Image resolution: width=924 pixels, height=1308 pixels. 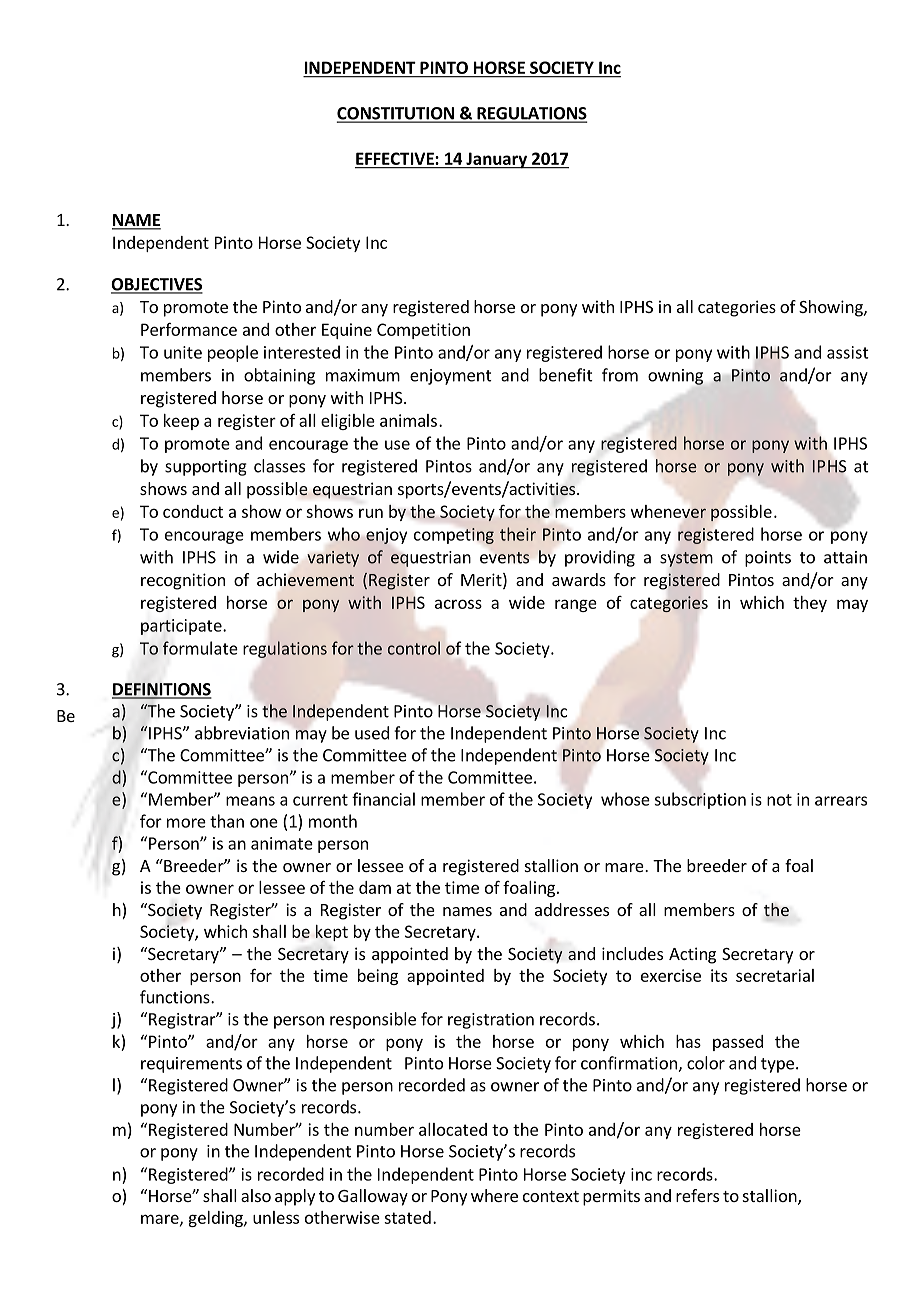 I want to click on CONSTITUTION, so click(x=396, y=114).
